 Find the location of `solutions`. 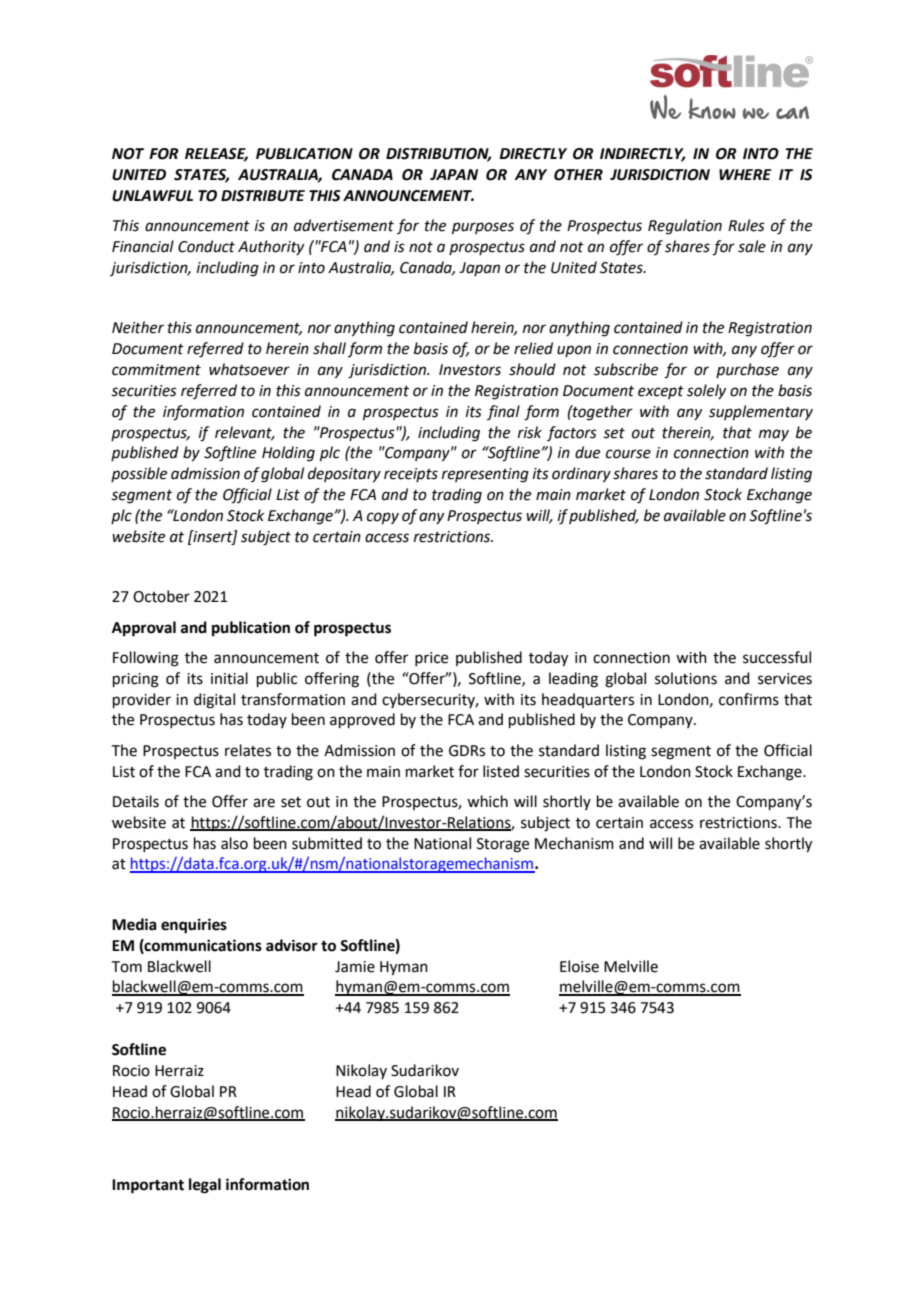

solutions is located at coordinates (686, 678).
